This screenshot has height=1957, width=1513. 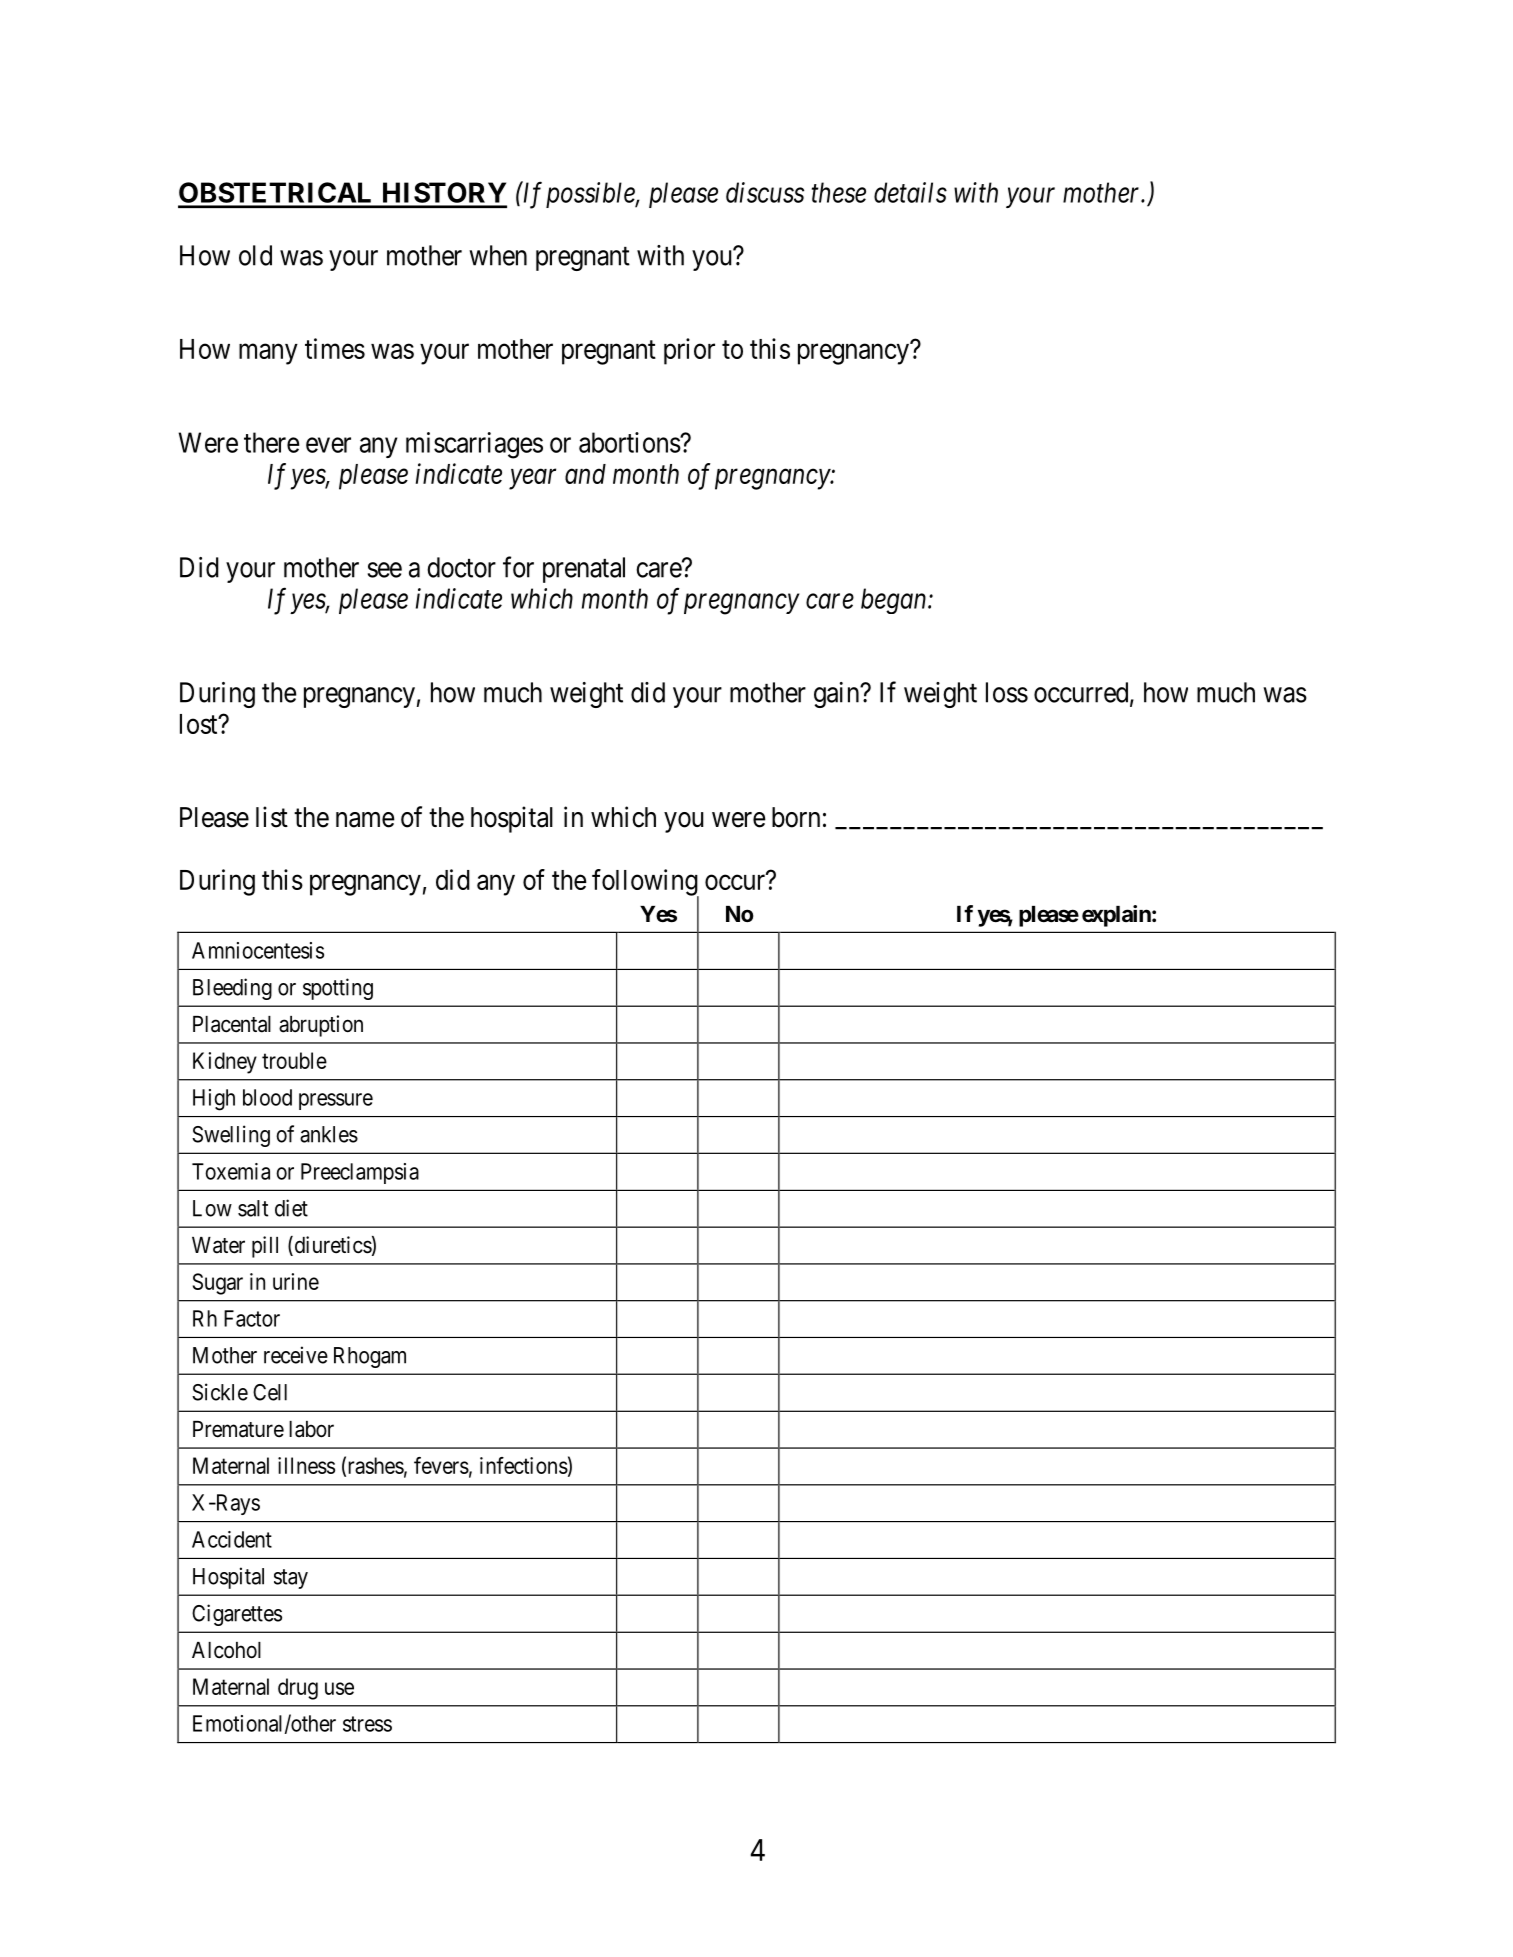 I want to click on when, so click(x=498, y=255).
